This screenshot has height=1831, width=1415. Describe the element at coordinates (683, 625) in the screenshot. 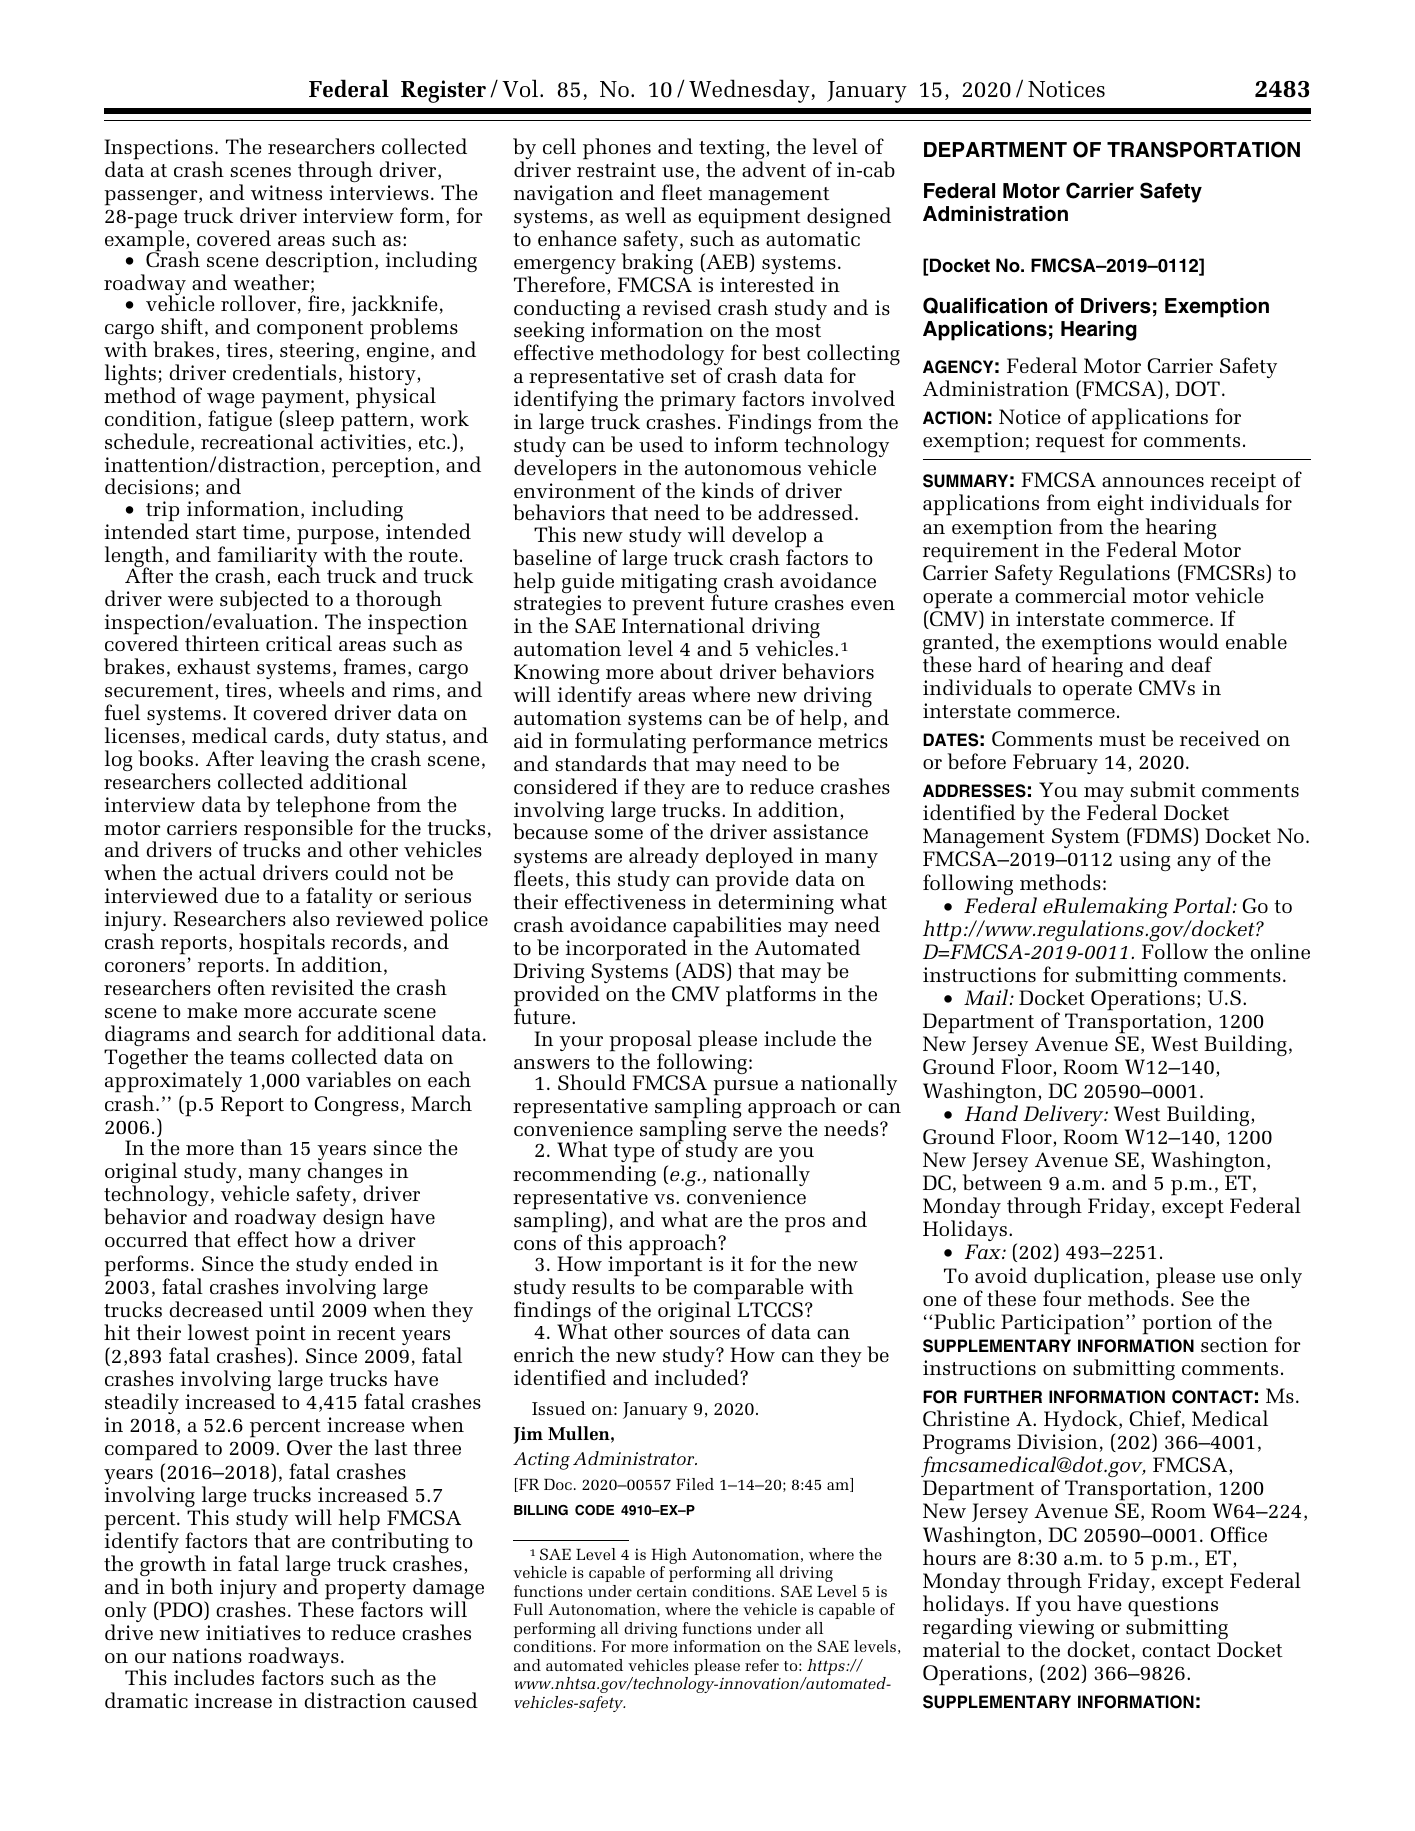

I see `International` at that location.
